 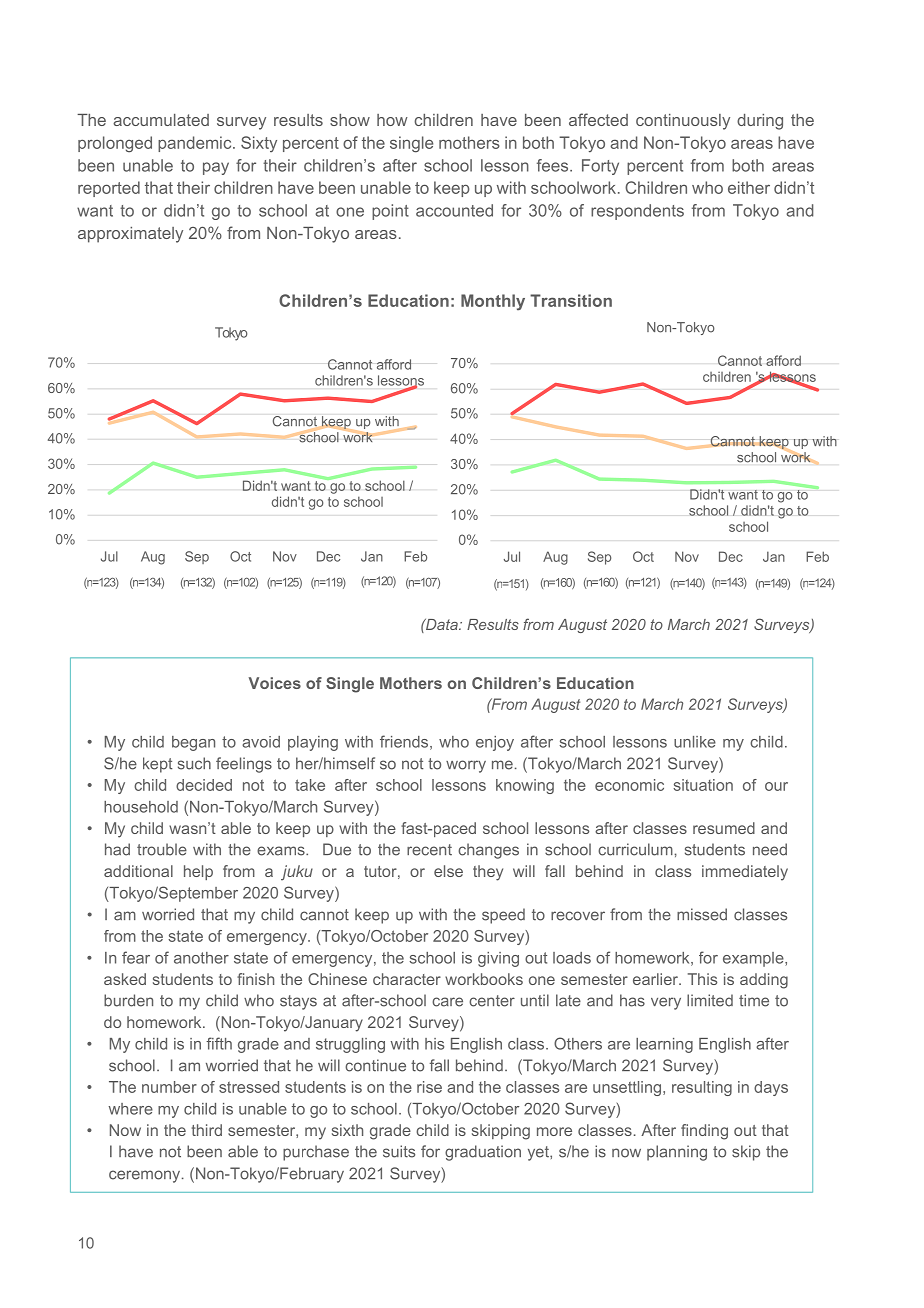 I want to click on pandemic, so click(x=196, y=144).
